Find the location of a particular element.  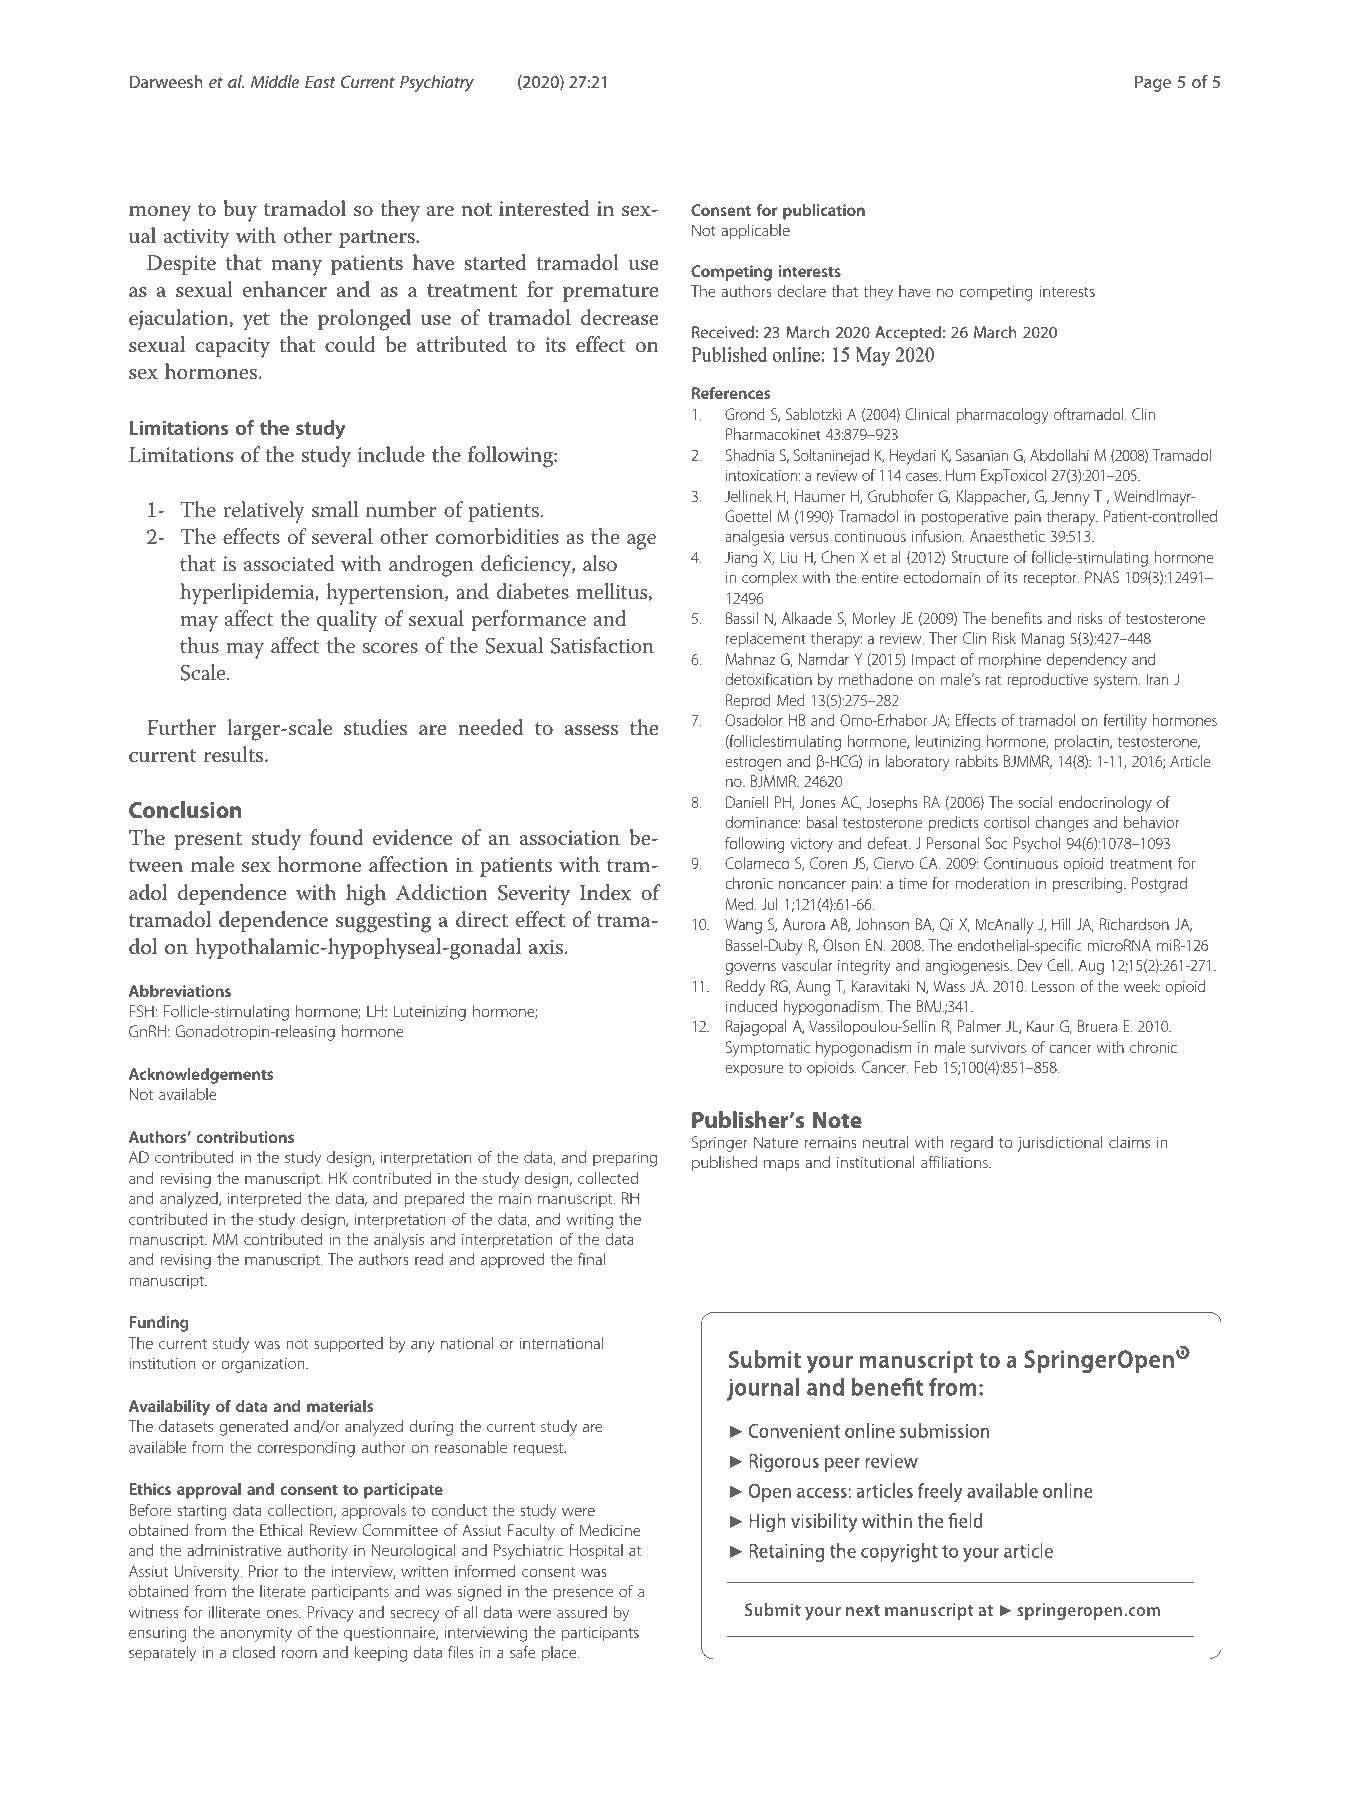

Page is located at coordinates (1153, 83).
